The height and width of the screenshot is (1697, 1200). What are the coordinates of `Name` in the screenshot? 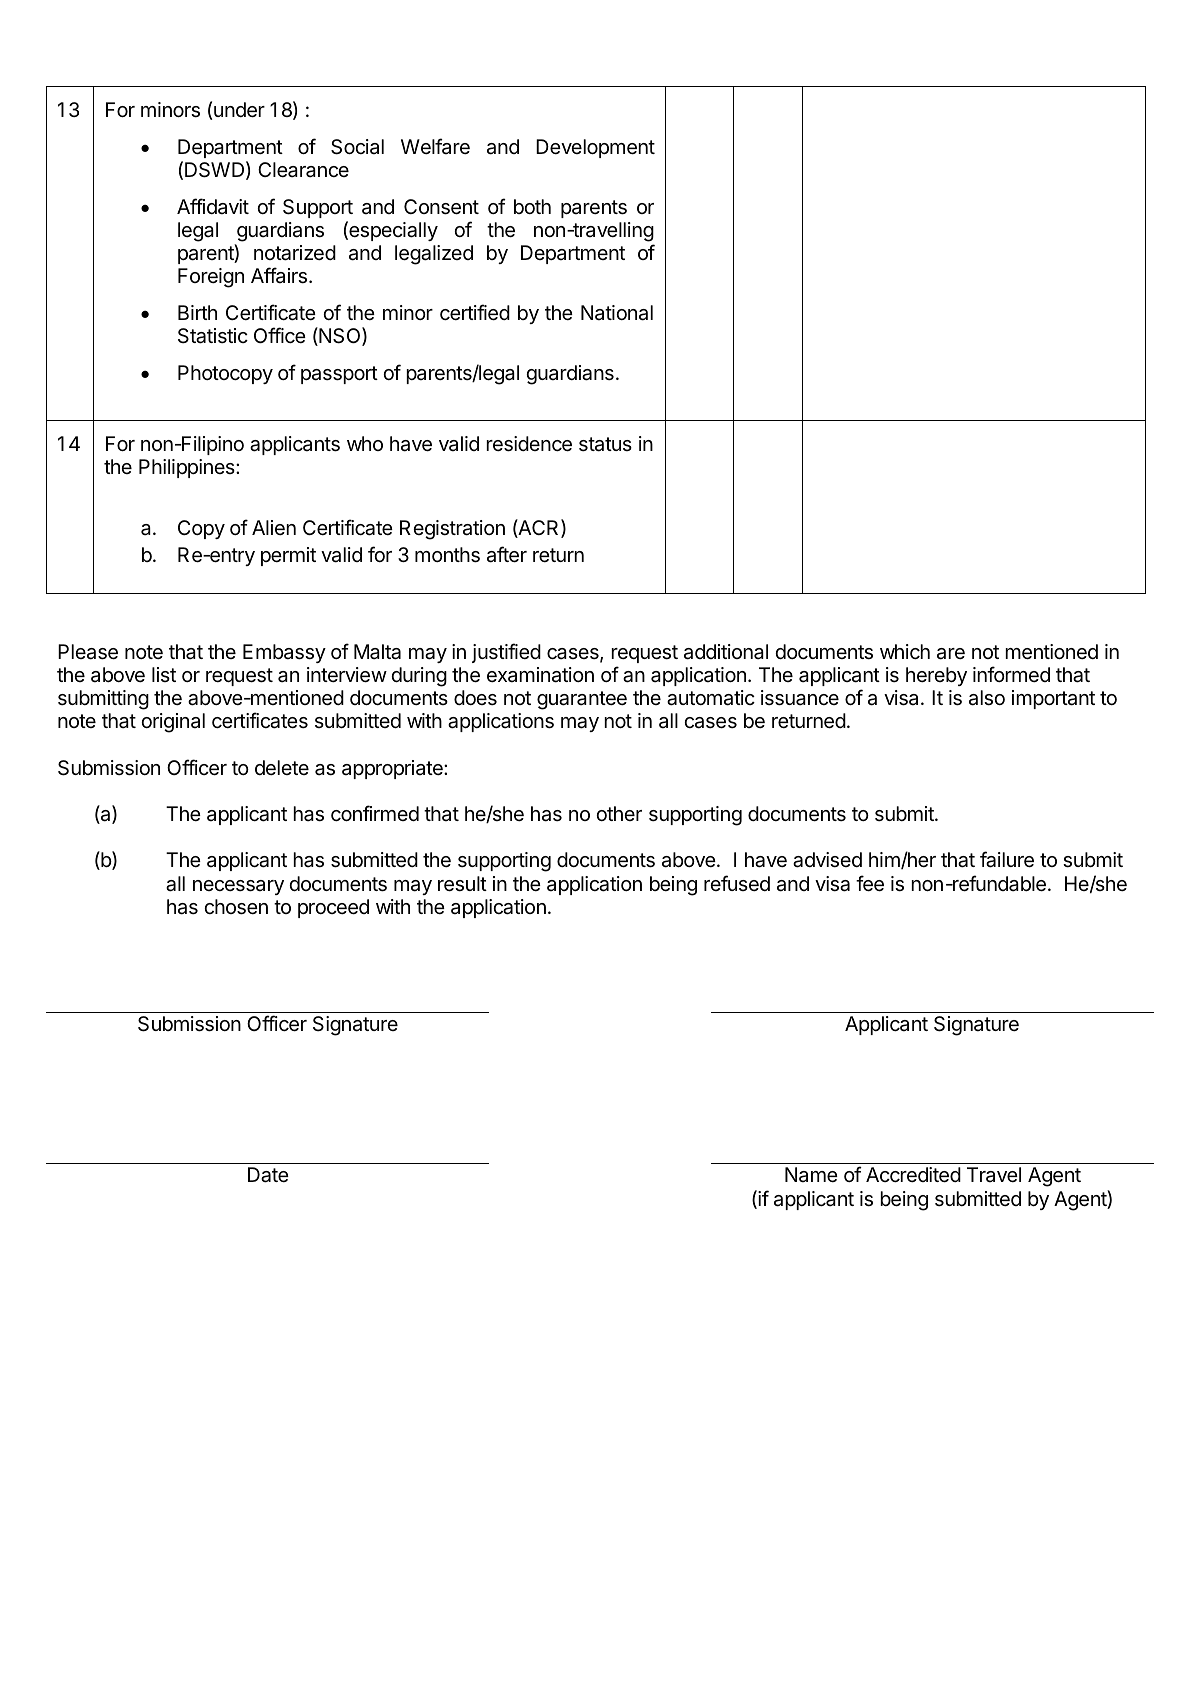 It's located at (811, 1175).
